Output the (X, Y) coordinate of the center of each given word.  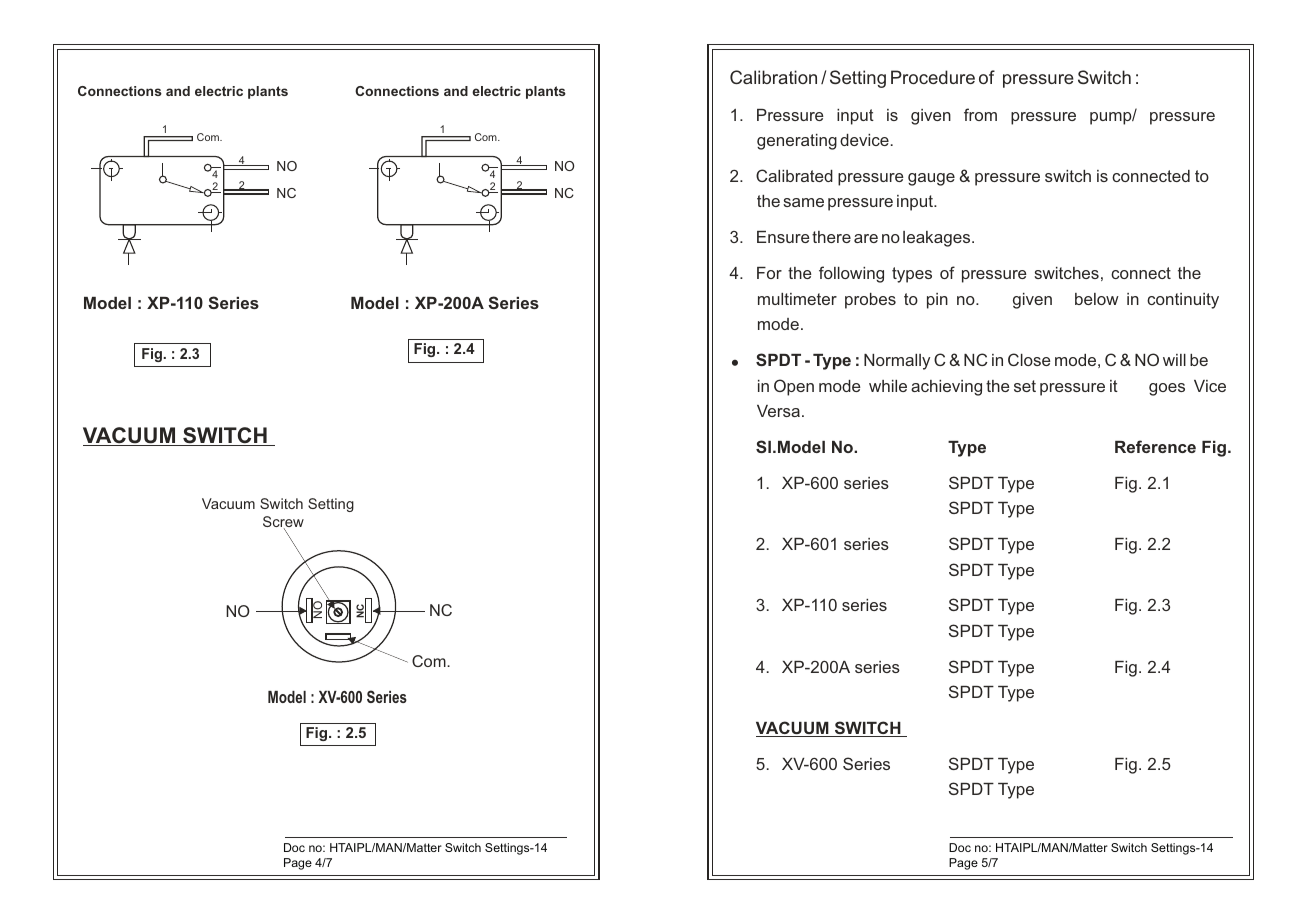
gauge (931, 179)
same (803, 202)
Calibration (773, 77)
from (980, 114)
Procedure (933, 77)
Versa (778, 411)
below (1097, 299)
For (769, 273)
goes (1167, 389)
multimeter (797, 299)
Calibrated (794, 175)
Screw (283, 523)
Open (794, 387)
